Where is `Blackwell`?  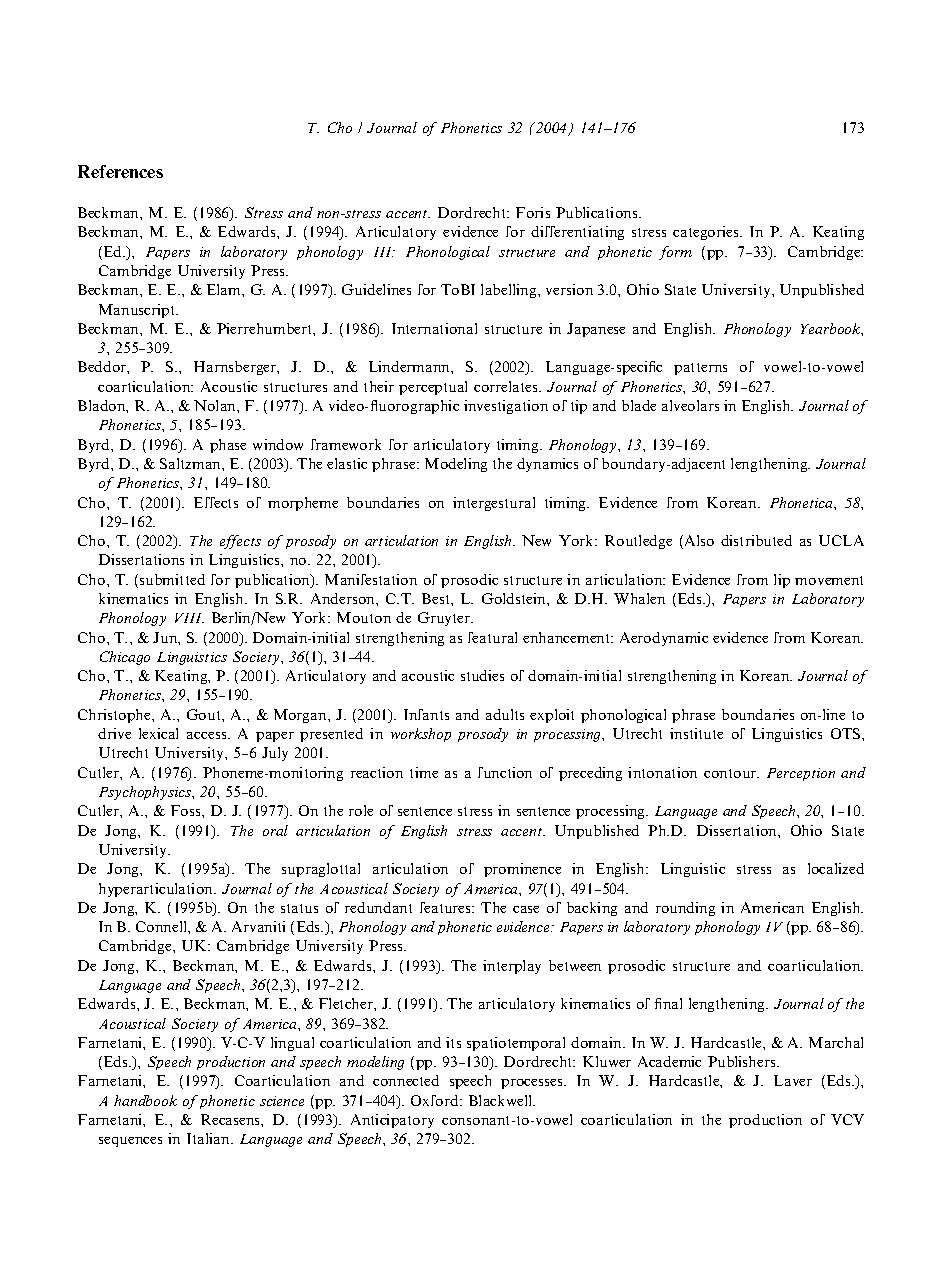 Blackwell is located at coordinates (502, 1100).
